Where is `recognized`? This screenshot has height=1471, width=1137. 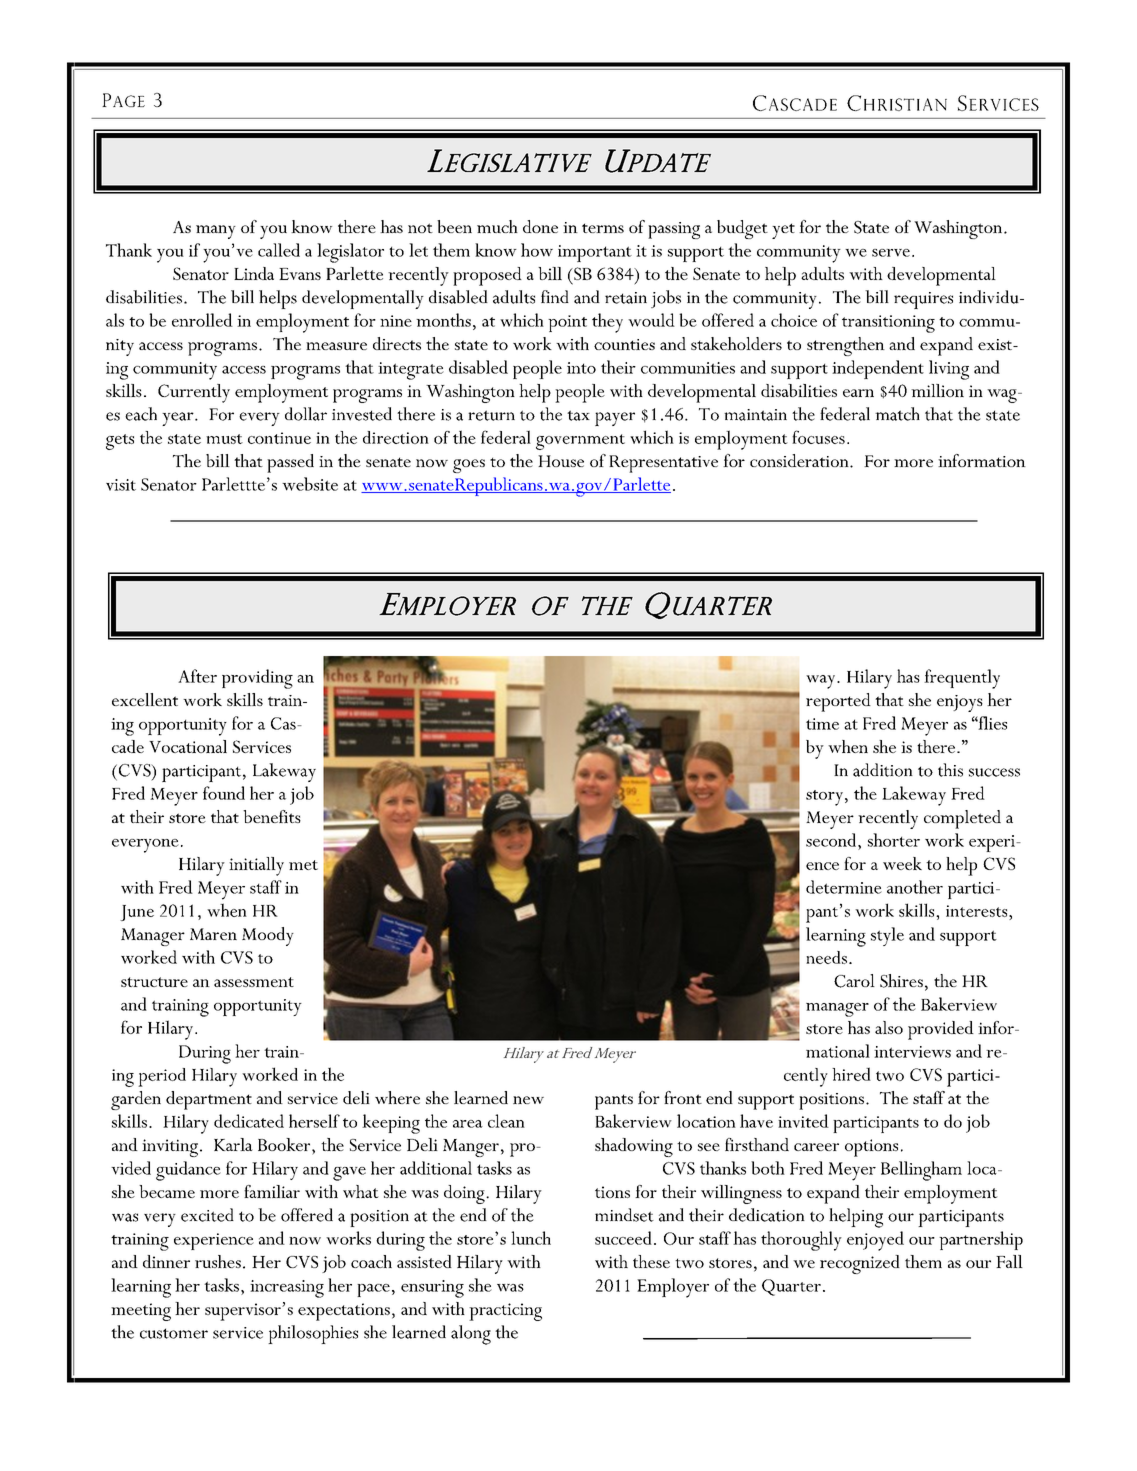 recognized is located at coordinates (860, 1264).
